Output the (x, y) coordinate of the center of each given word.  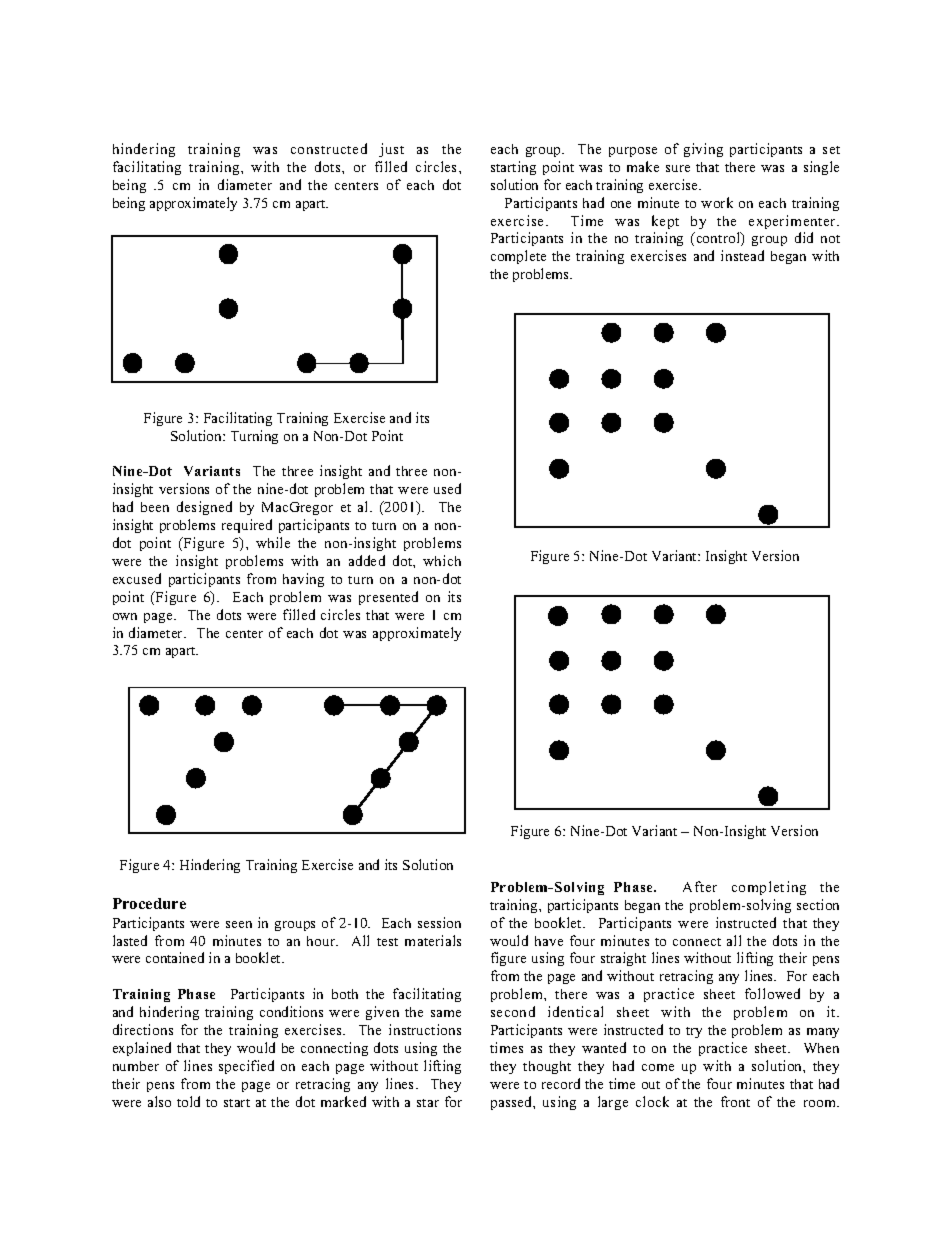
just (391, 150)
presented (388, 598)
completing (769, 888)
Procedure (149, 903)
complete (518, 257)
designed (204, 508)
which (442, 560)
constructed (329, 148)
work (717, 202)
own (125, 616)
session (439, 922)
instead (742, 255)
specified (246, 1067)
